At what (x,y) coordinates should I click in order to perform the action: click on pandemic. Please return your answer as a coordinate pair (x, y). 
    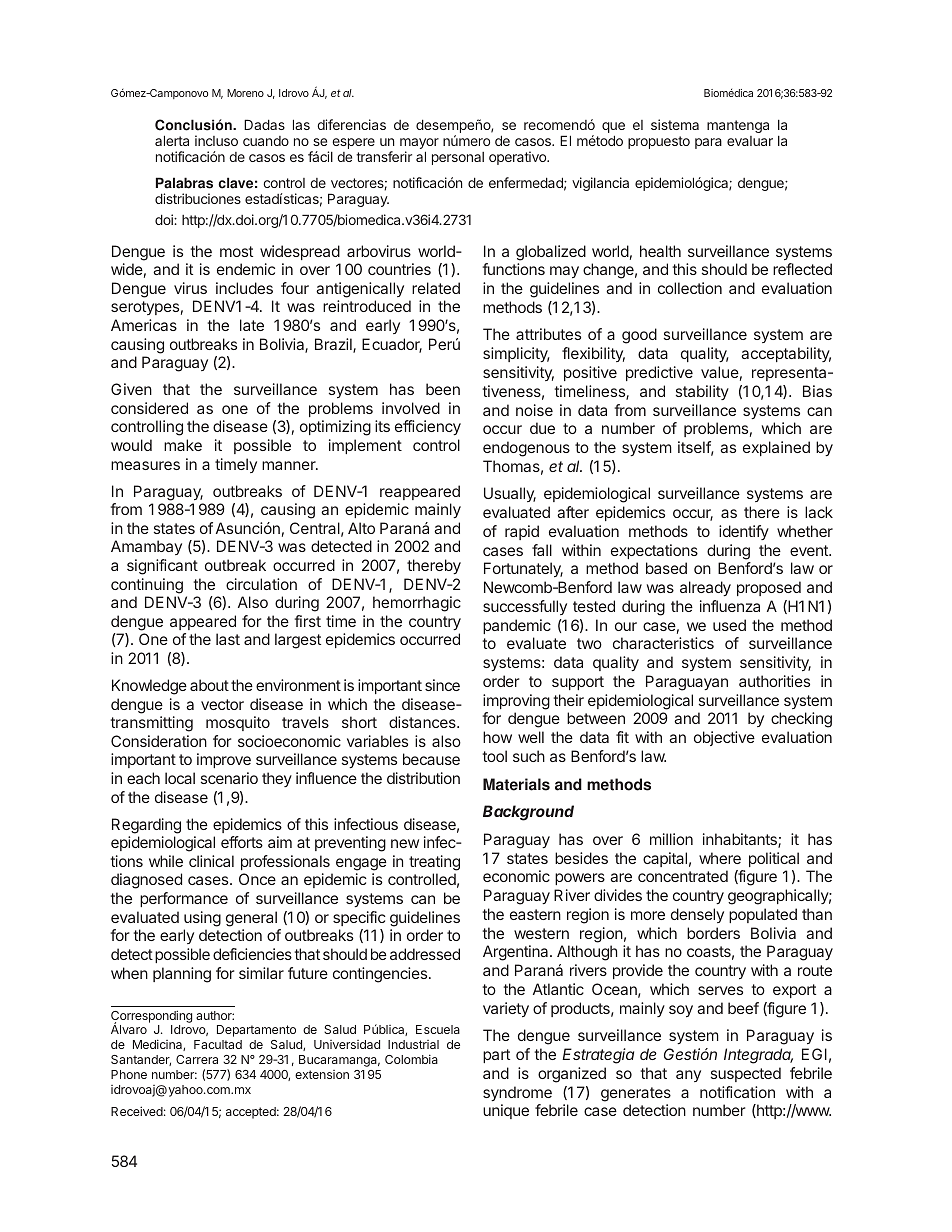
    Looking at the image, I should click on (517, 626).
